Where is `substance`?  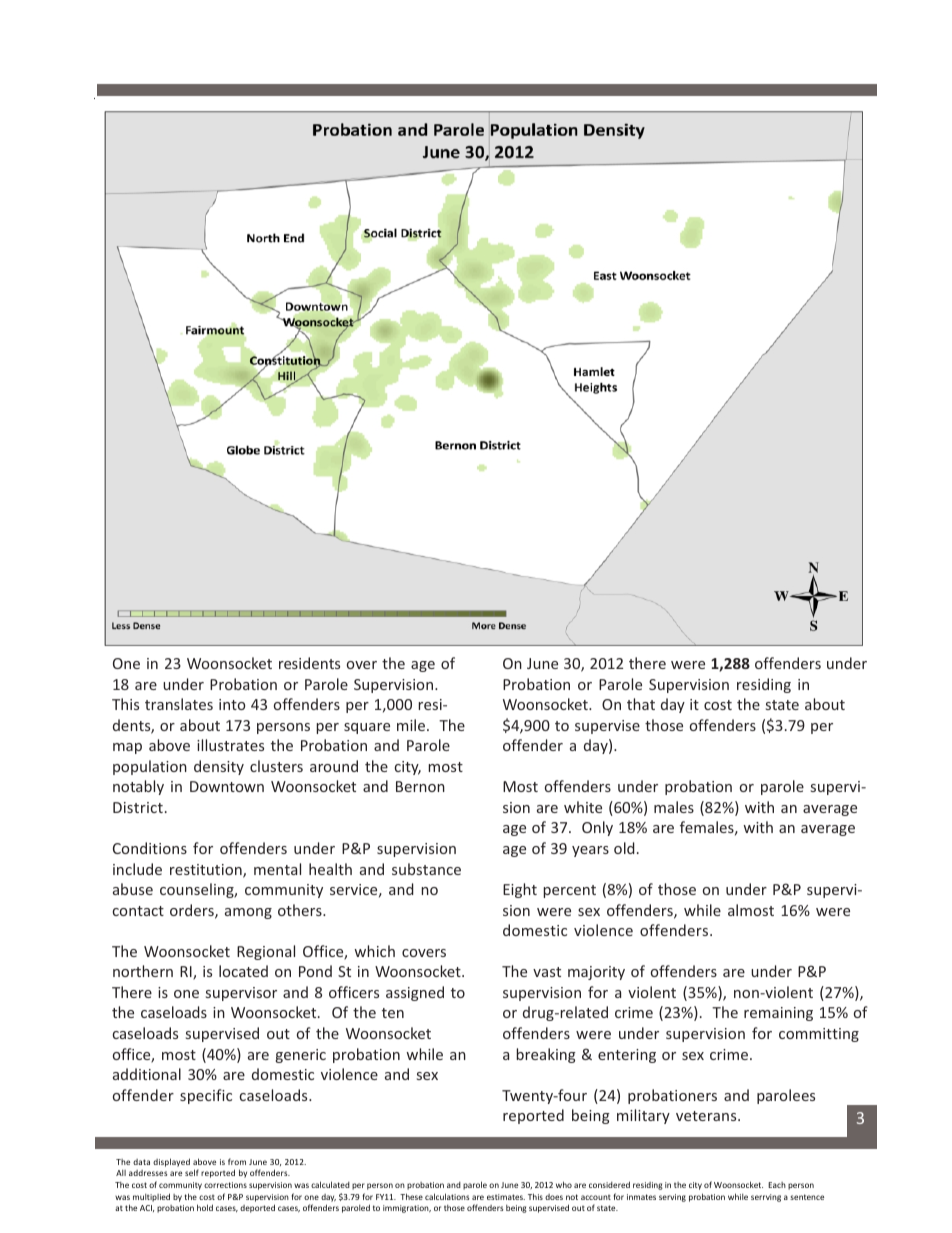
substance is located at coordinates (426, 869).
